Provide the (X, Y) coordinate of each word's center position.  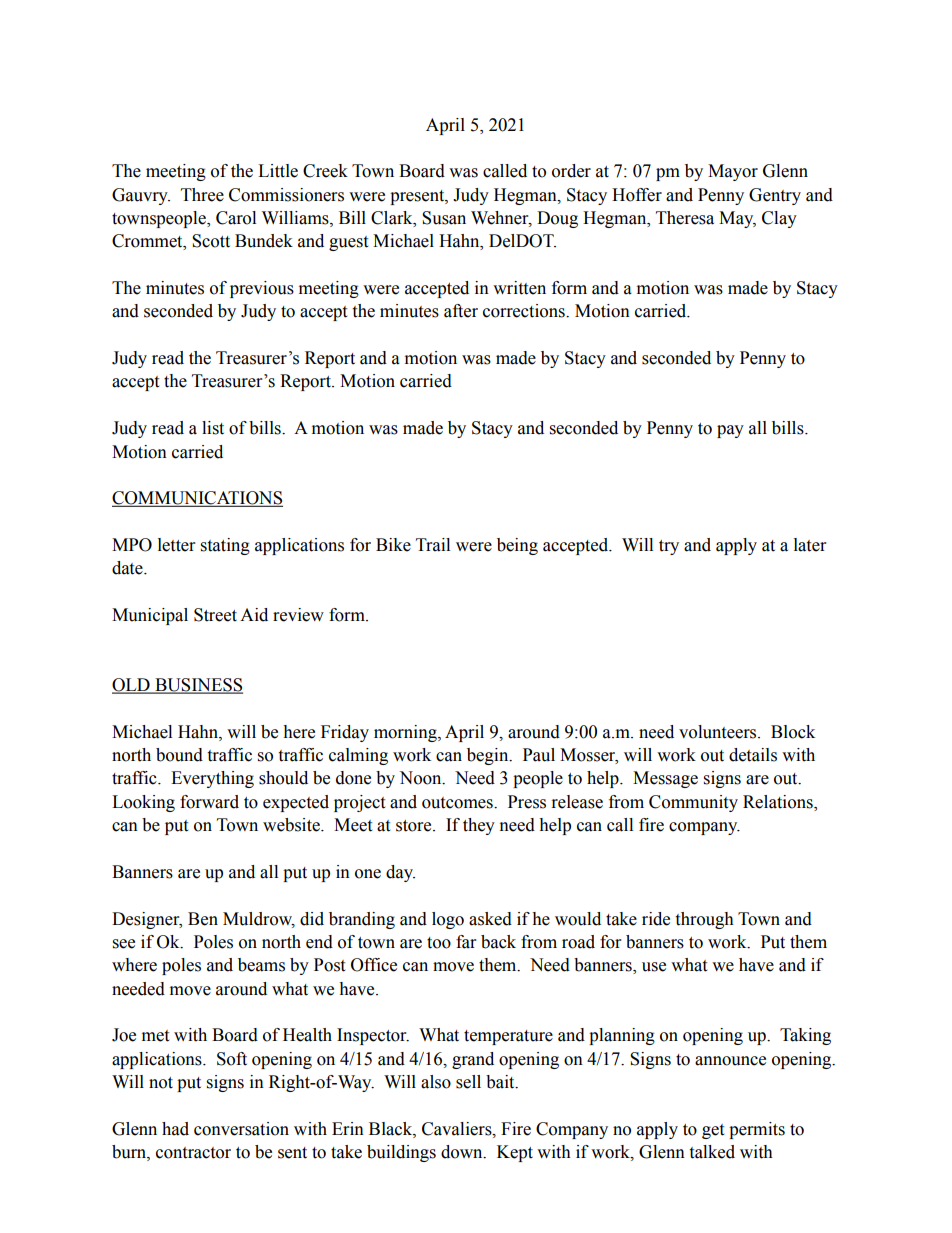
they (479, 826)
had (175, 1129)
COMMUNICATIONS (197, 499)
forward (209, 802)
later (810, 545)
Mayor (733, 172)
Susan (444, 218)
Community (693, 803)
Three (202, 195)
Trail (433, 545)
